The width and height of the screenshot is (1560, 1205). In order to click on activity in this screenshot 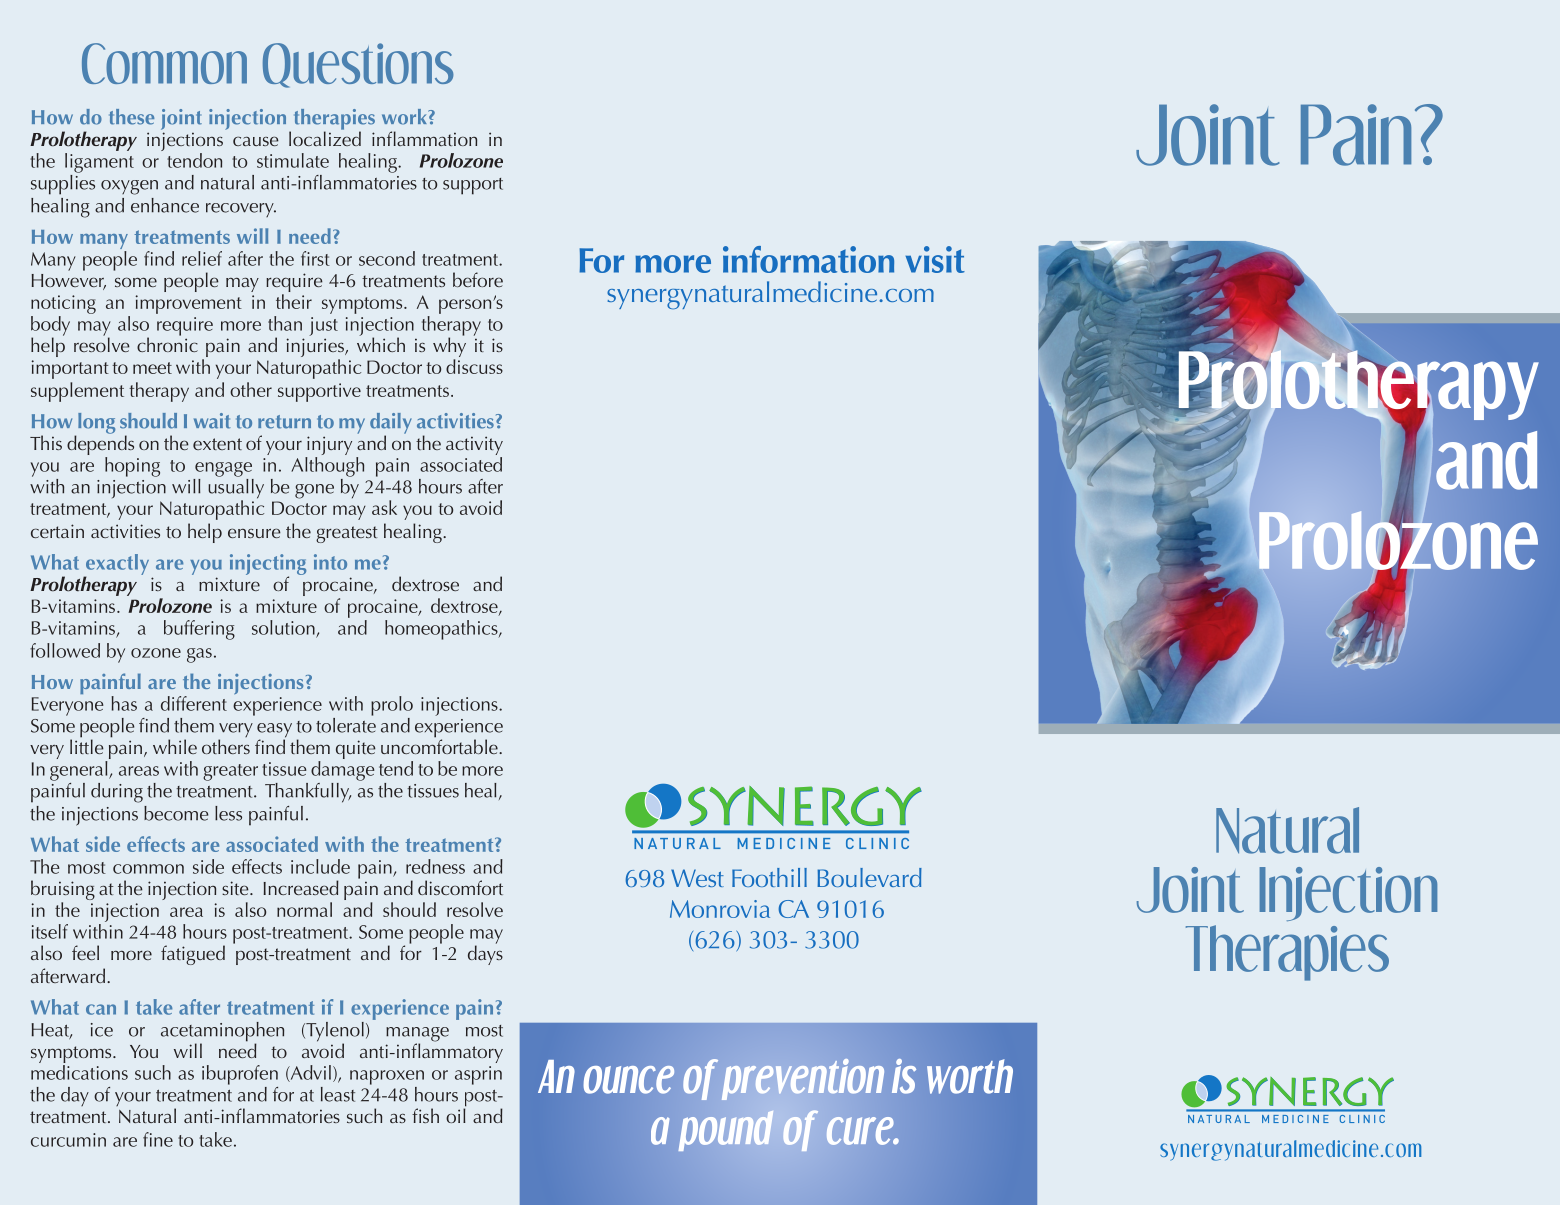, I will do `click(474, 445)`.
